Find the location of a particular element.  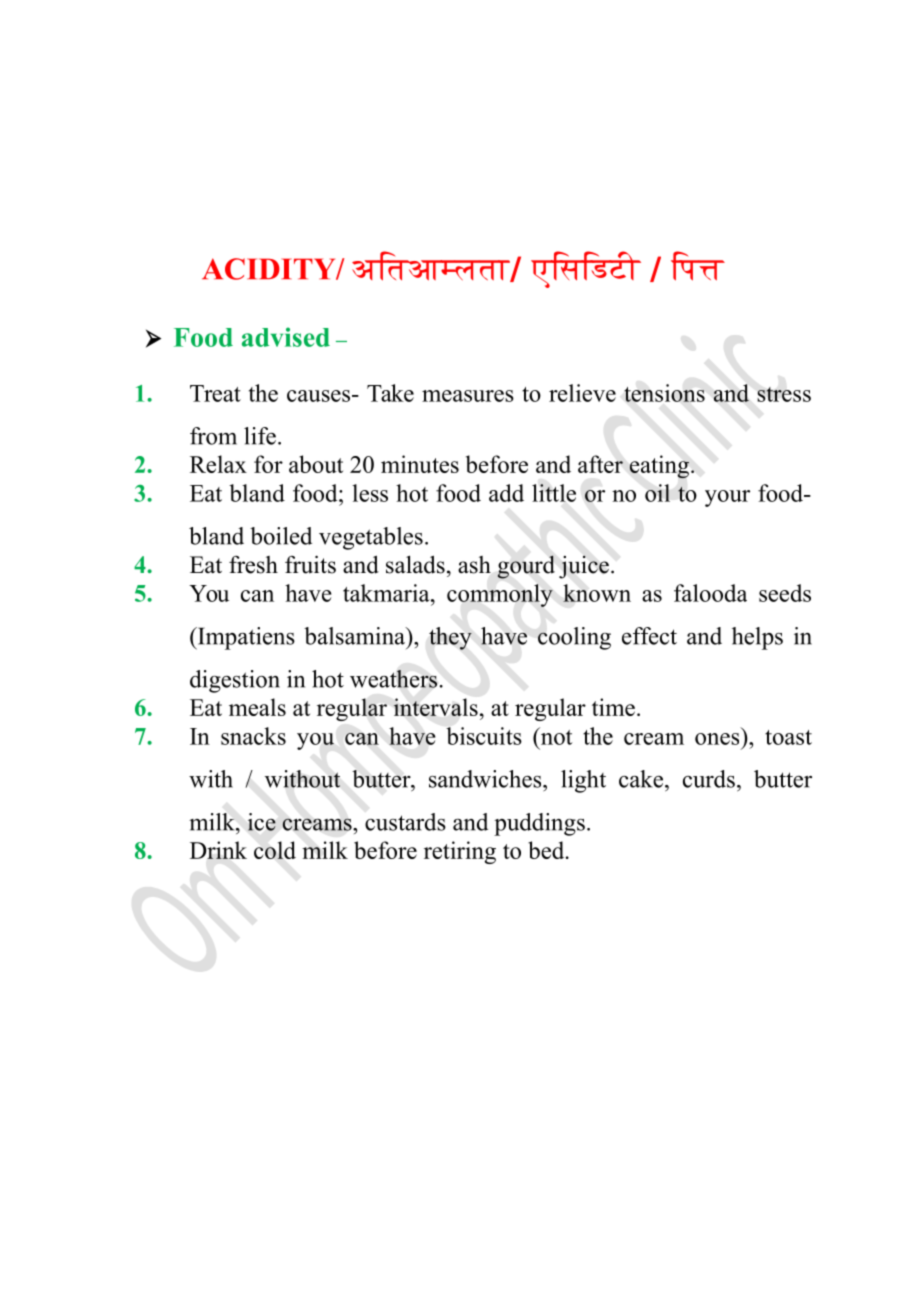

your is located at coordinates (727, 498).
